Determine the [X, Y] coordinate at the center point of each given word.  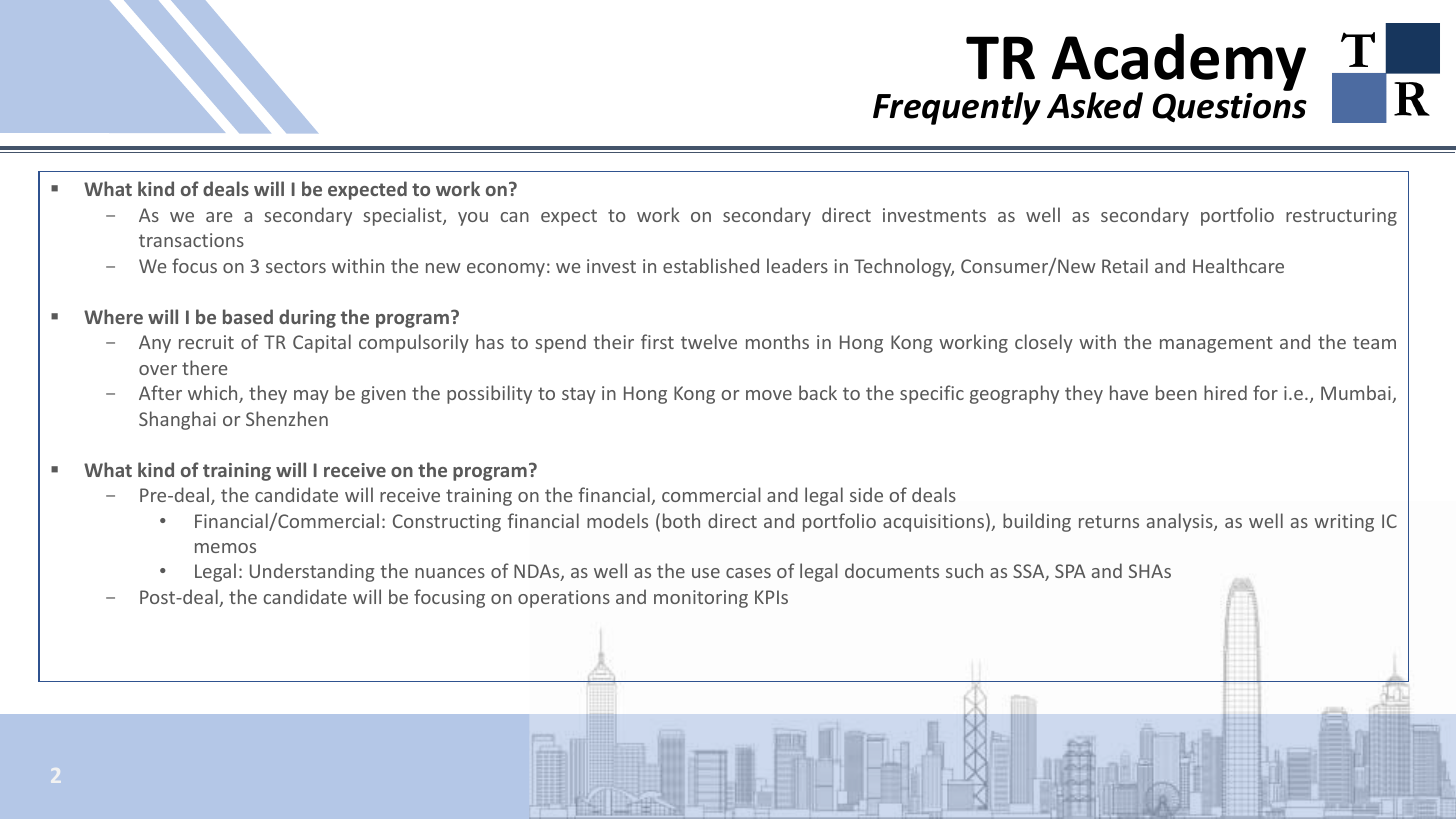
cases [748, 573]
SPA [1070, 571]
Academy [1179, 63]
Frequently [957, 108]
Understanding [312, 572]
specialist [403, 216]
